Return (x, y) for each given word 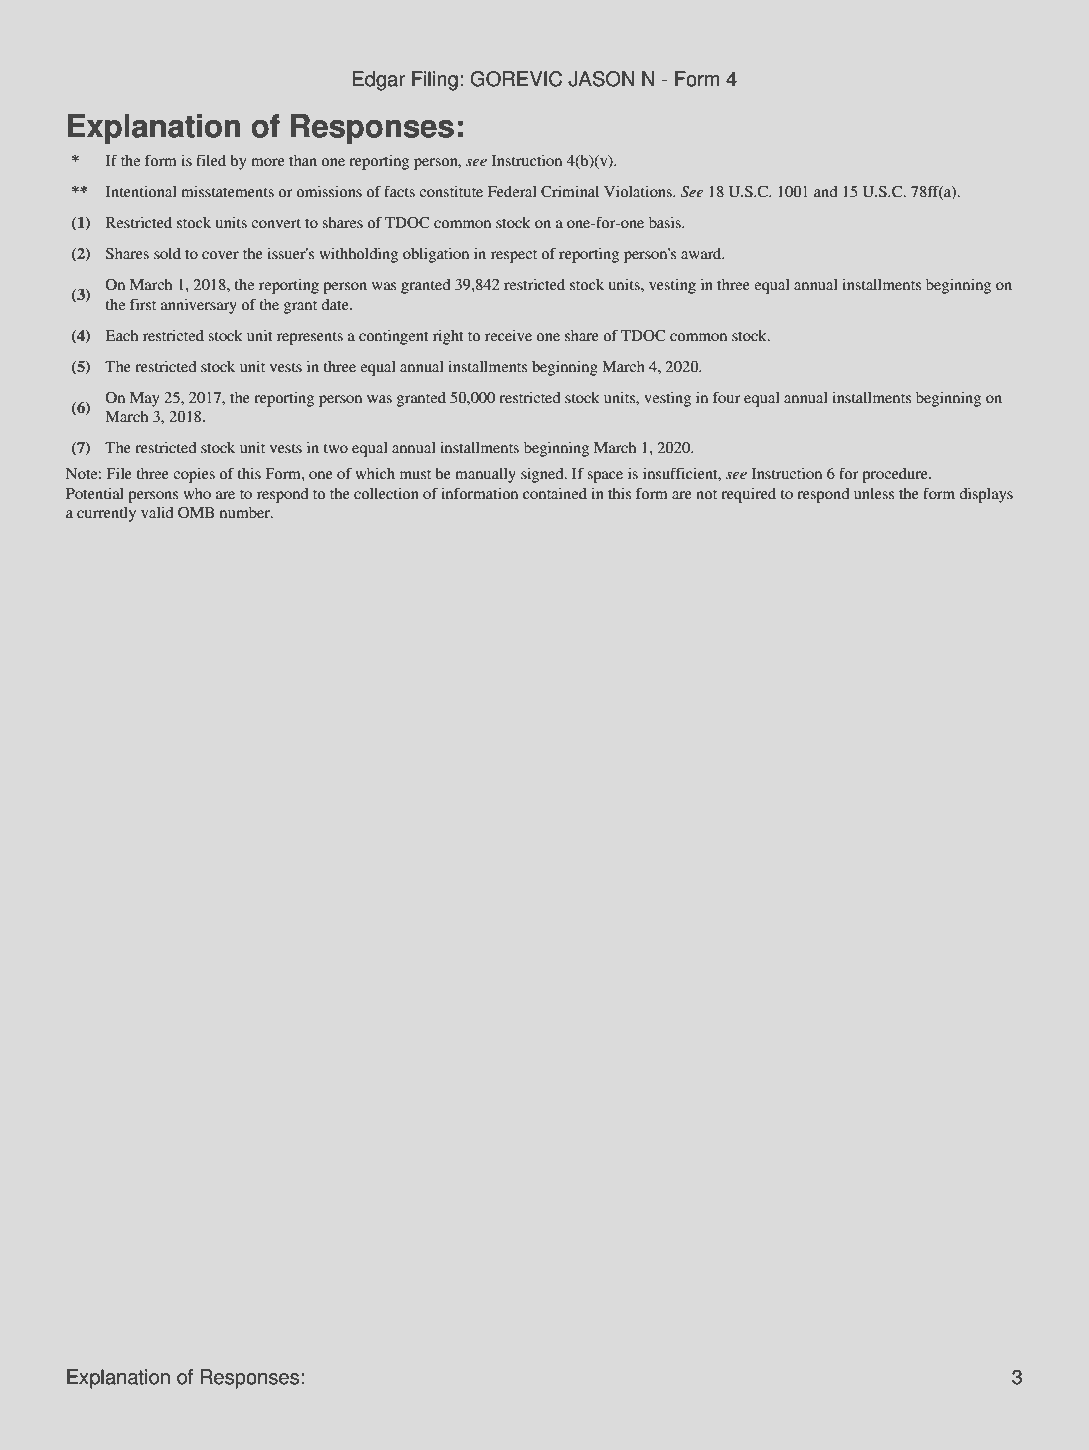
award (702, 253)
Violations (639, 191)
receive (508, 335)
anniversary (199, 306)
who (197, 493)
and (825, 191)
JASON (601, 79)
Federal (512, 191)
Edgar (379, 81)
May (144, 399)
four (726, 397)
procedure (896, 475)
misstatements (227, 191)
